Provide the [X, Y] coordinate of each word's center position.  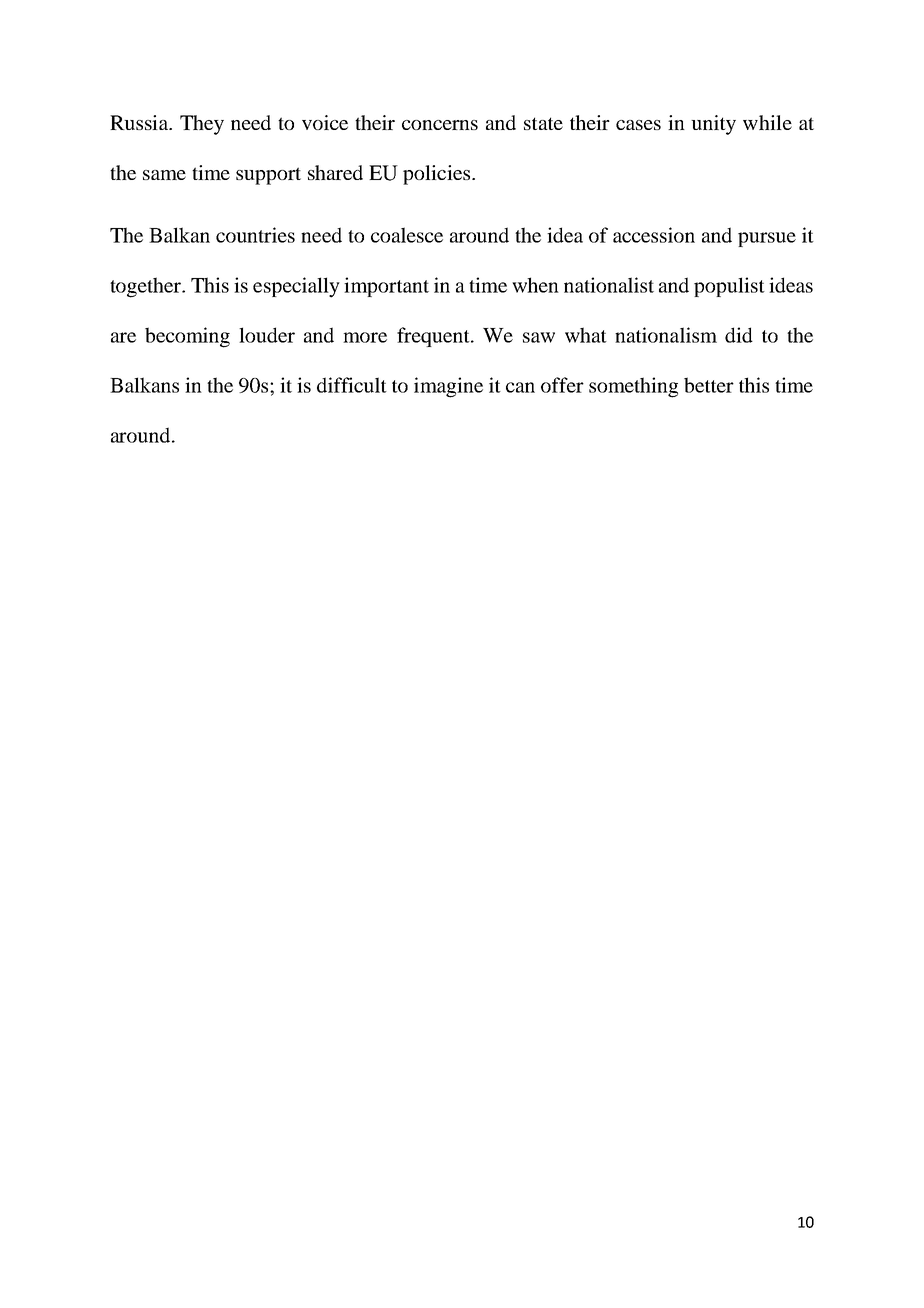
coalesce [407, 235]
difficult [352, 385]
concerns [440, 125]
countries [255, 235]
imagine [448, 387]
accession [654, 235]
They [202, 125]
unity [713, 125]
